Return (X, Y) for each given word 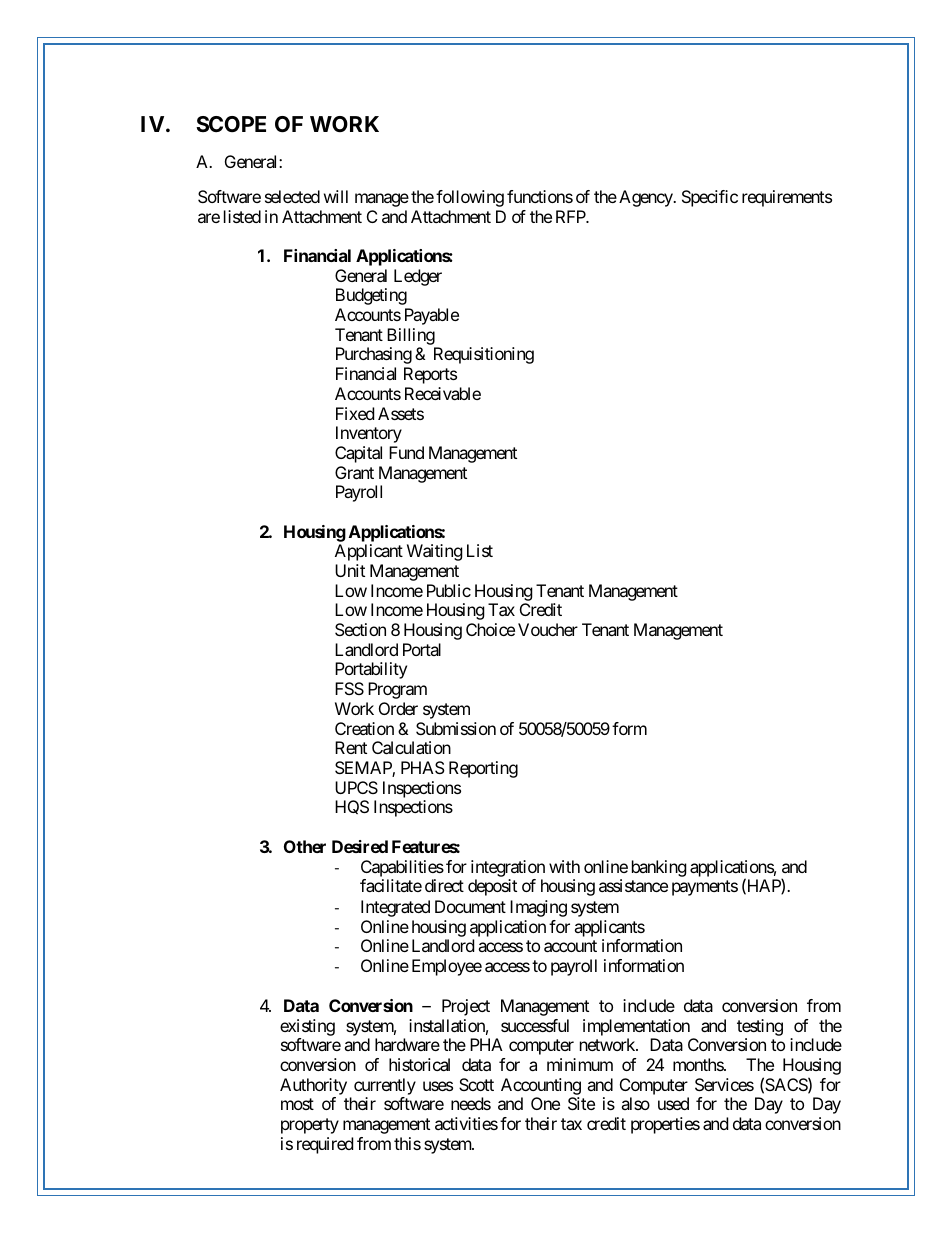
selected (292, 196)
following (470, 198)
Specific (710, 198)
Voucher (548, 629)
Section (360, 629)
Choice (490, 629)
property (310, 1126)
